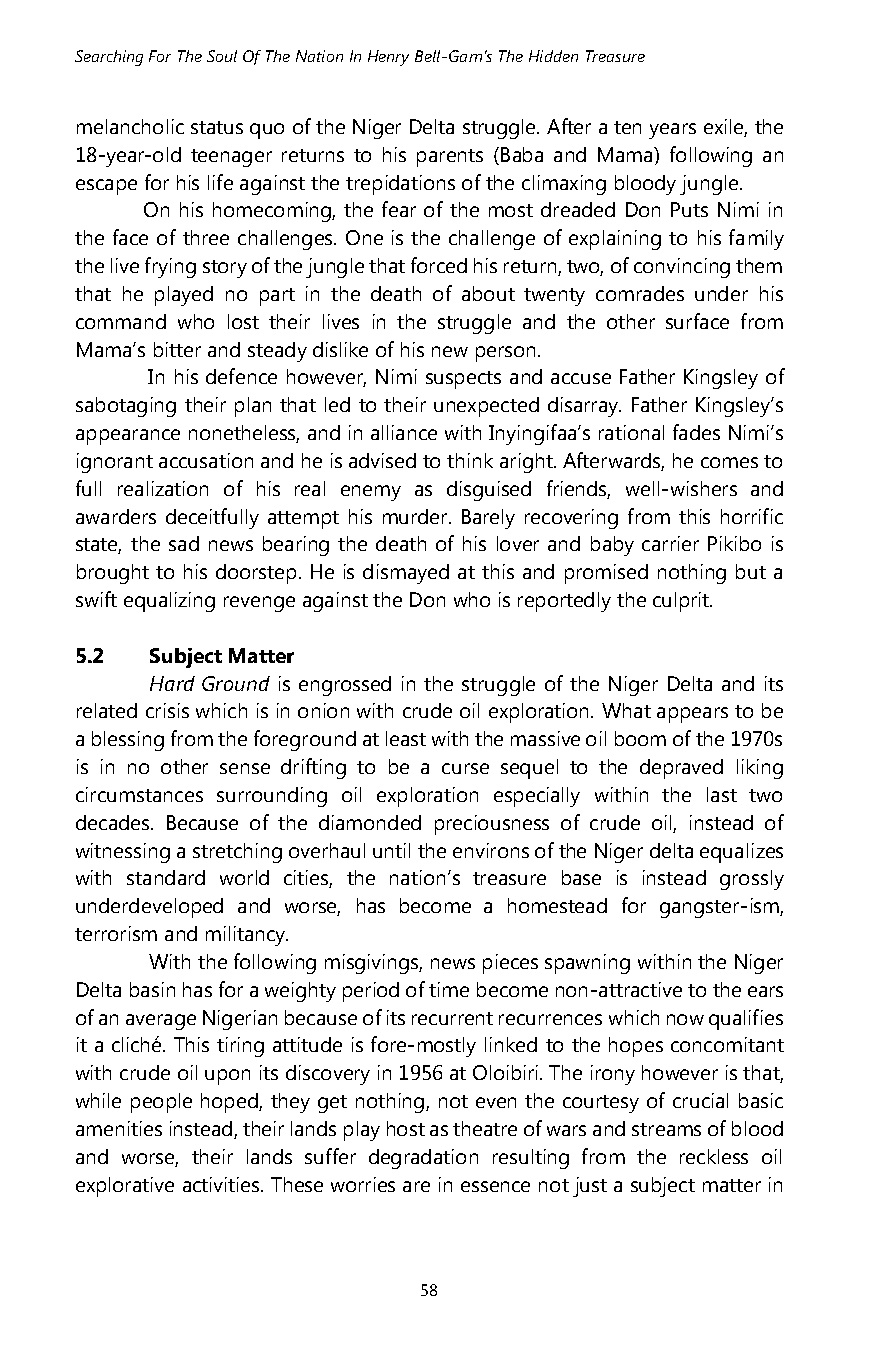  What do you see at coordinates (406, 574) in the page?
I see `dismayed` at bounding box center [406, 574].
